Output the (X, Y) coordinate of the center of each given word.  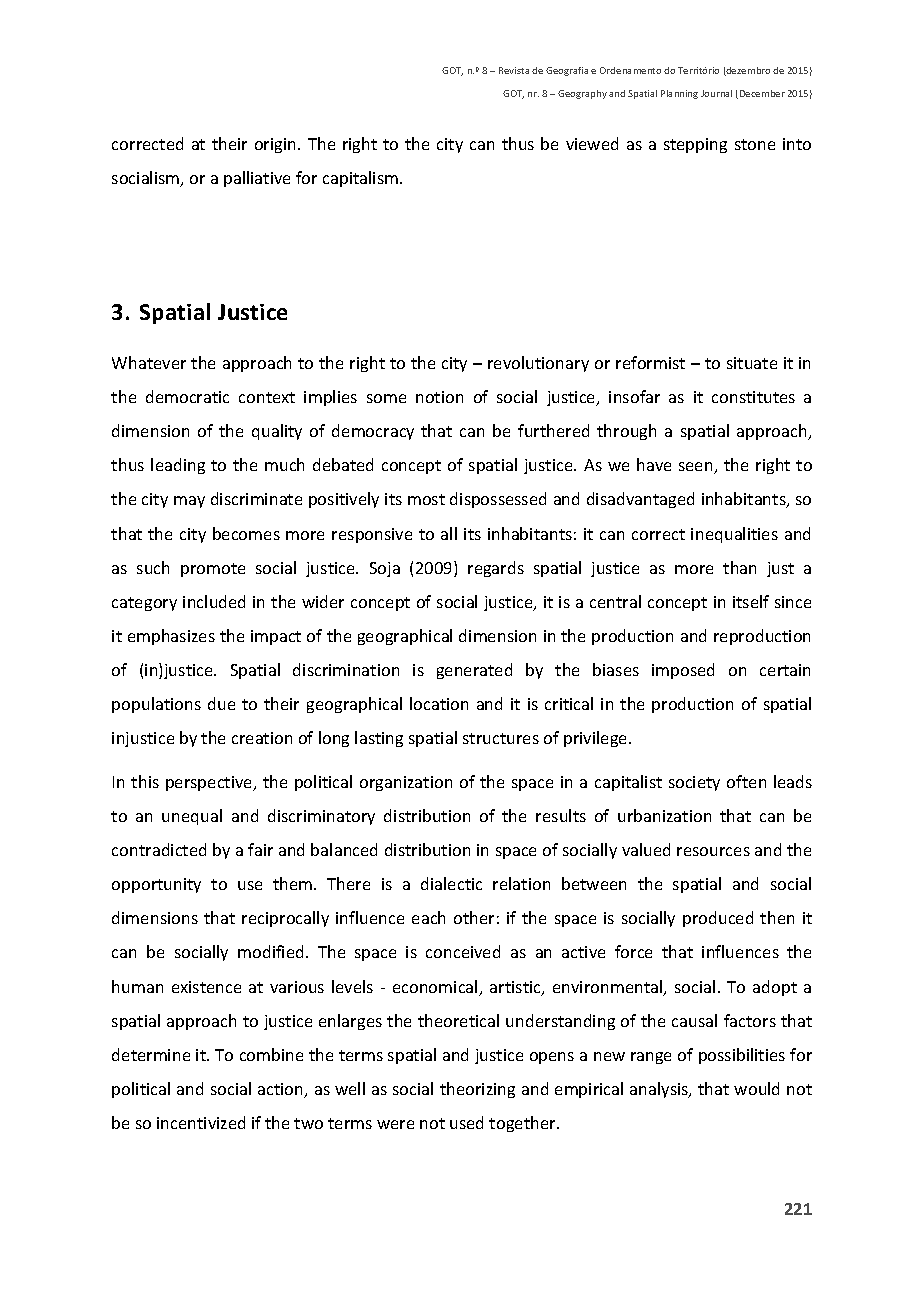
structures (501, 738)
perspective (210, 783)
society (694, 783)
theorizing (477, 1090)
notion (439, 397)
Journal (716, 93)
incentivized (201, 1122)
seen (697, 468)
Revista (514, 70)
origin (277, 145)
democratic (187, 396)
